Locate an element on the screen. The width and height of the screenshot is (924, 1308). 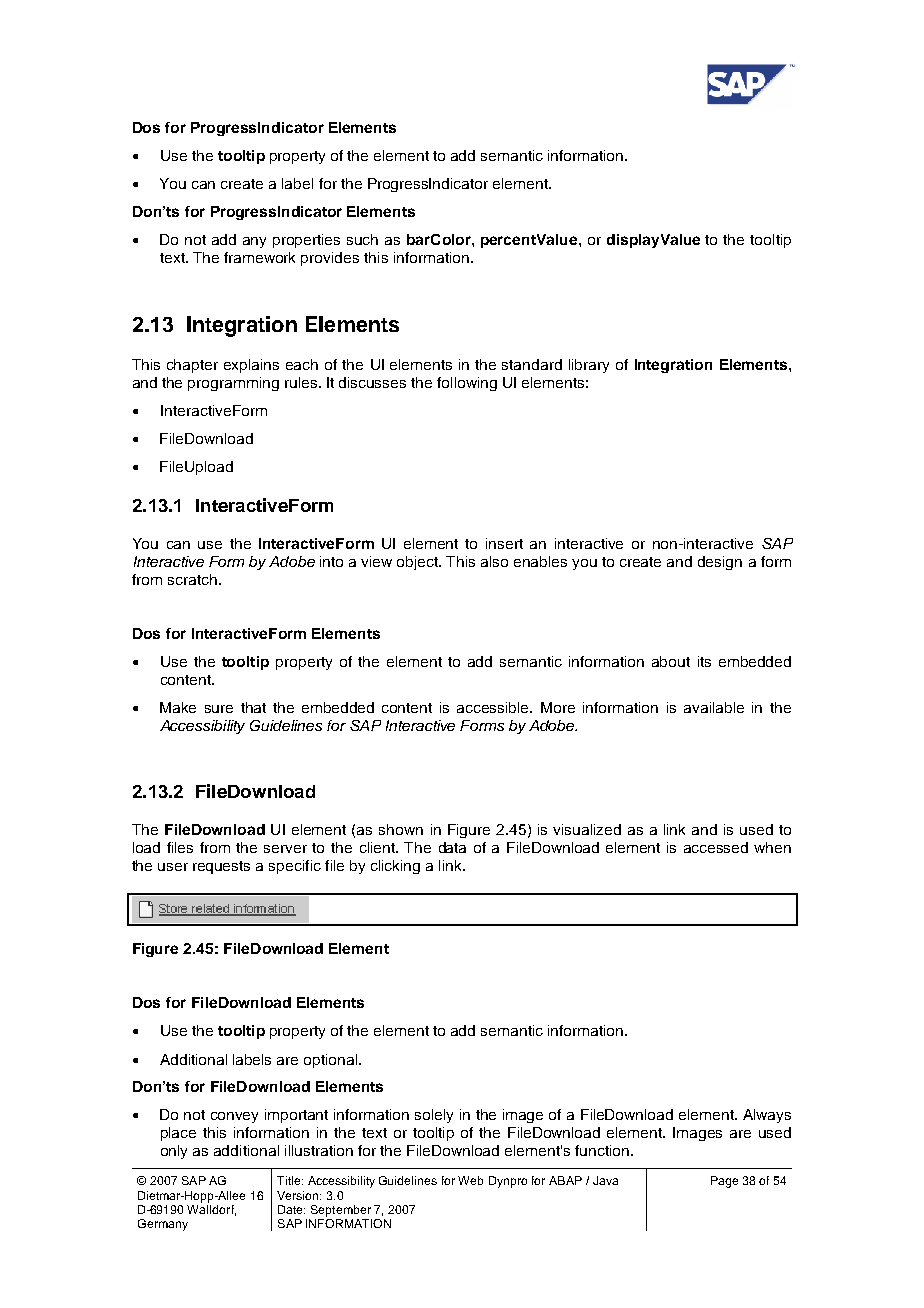
Title is located at coordinates (290, 1180).
